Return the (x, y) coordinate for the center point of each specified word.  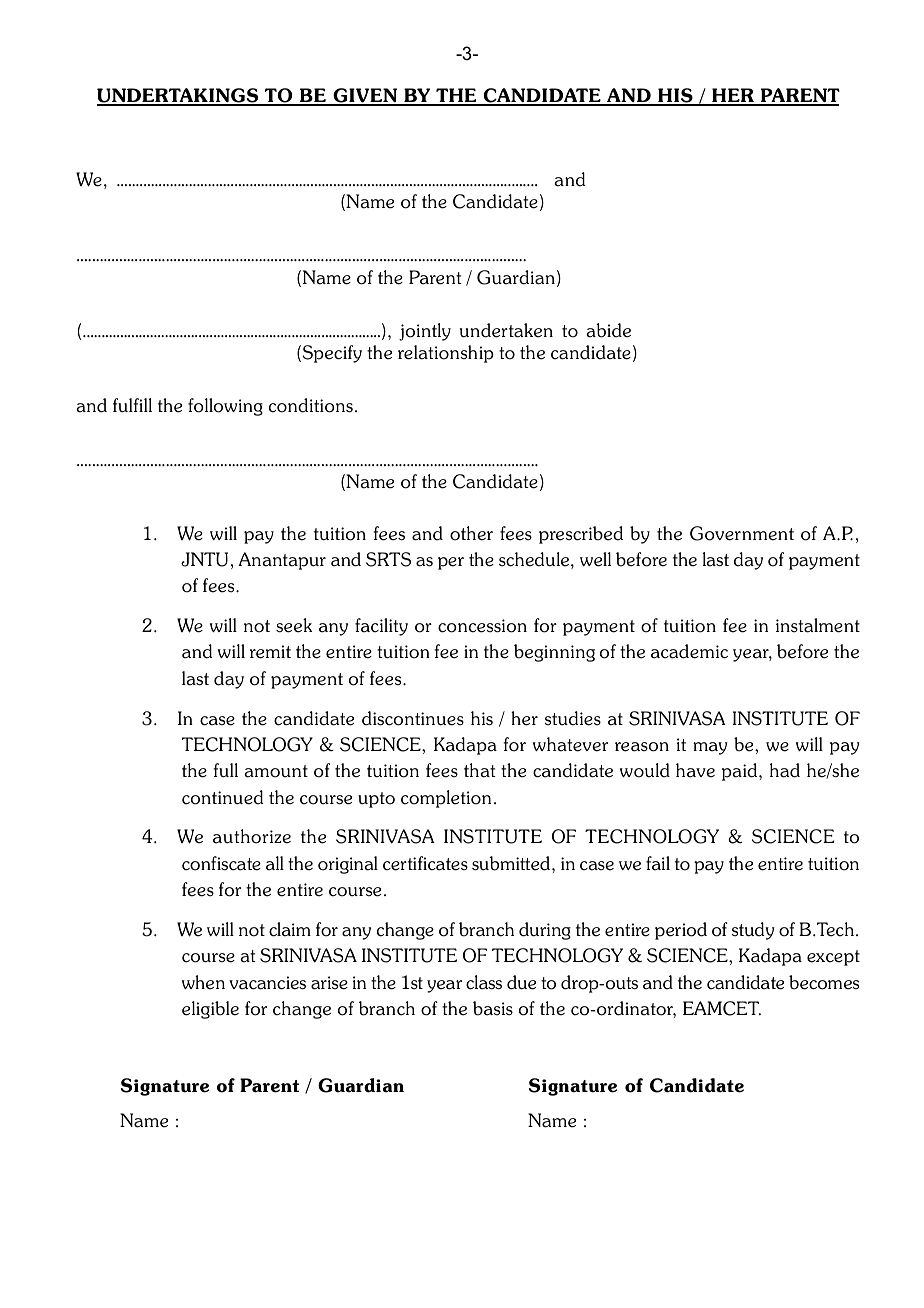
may (710, 748)
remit (270, 652)
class (484, 982)
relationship (446, 354)
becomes (824, 982)
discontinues (413, 718)
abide (608, 330)
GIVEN (365, 96)
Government (742, 533)
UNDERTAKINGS (179, 96)
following (225, 407)
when (203, 982)
